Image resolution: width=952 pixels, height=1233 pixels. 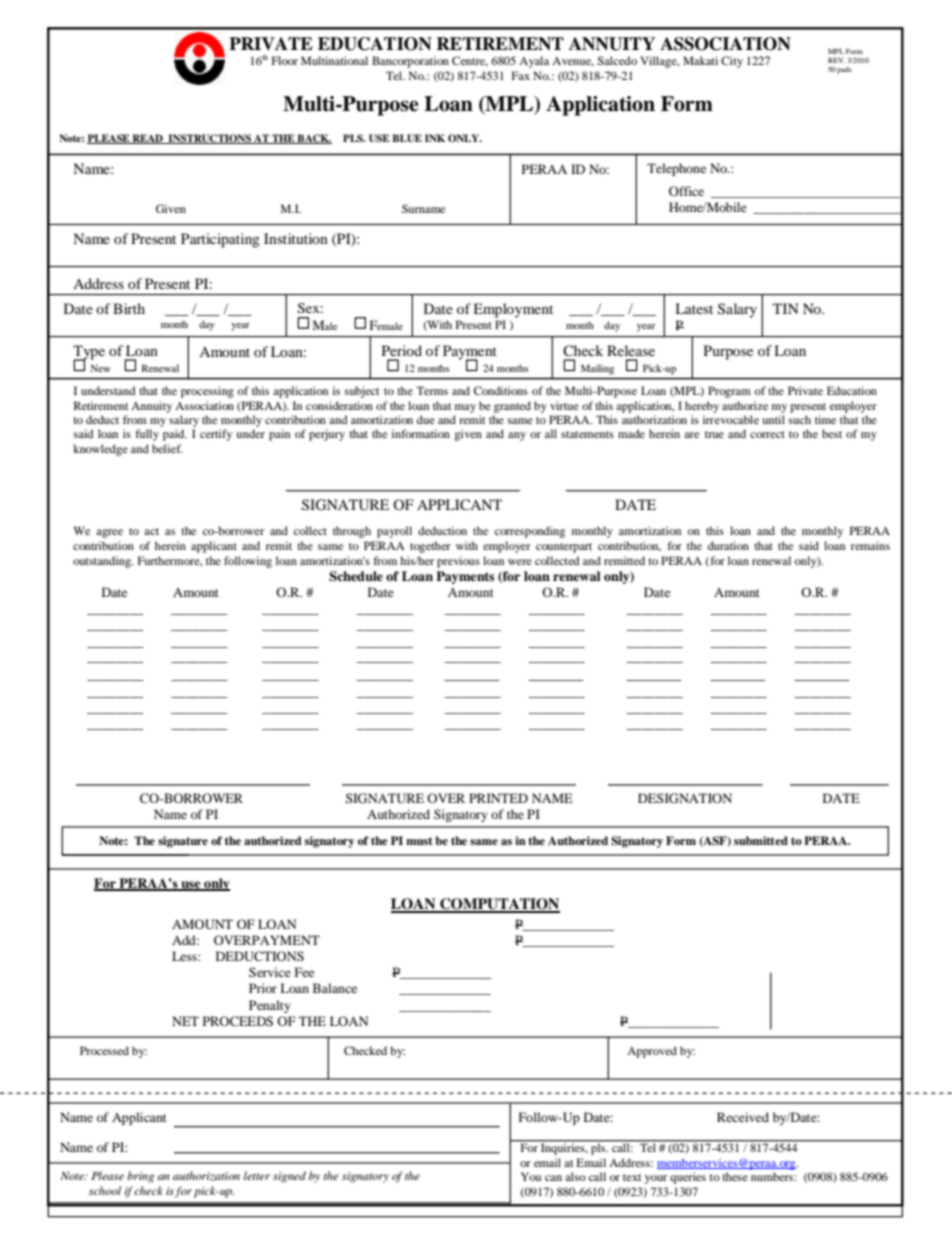 I want to click on these, so click(x=735, y=1176).
